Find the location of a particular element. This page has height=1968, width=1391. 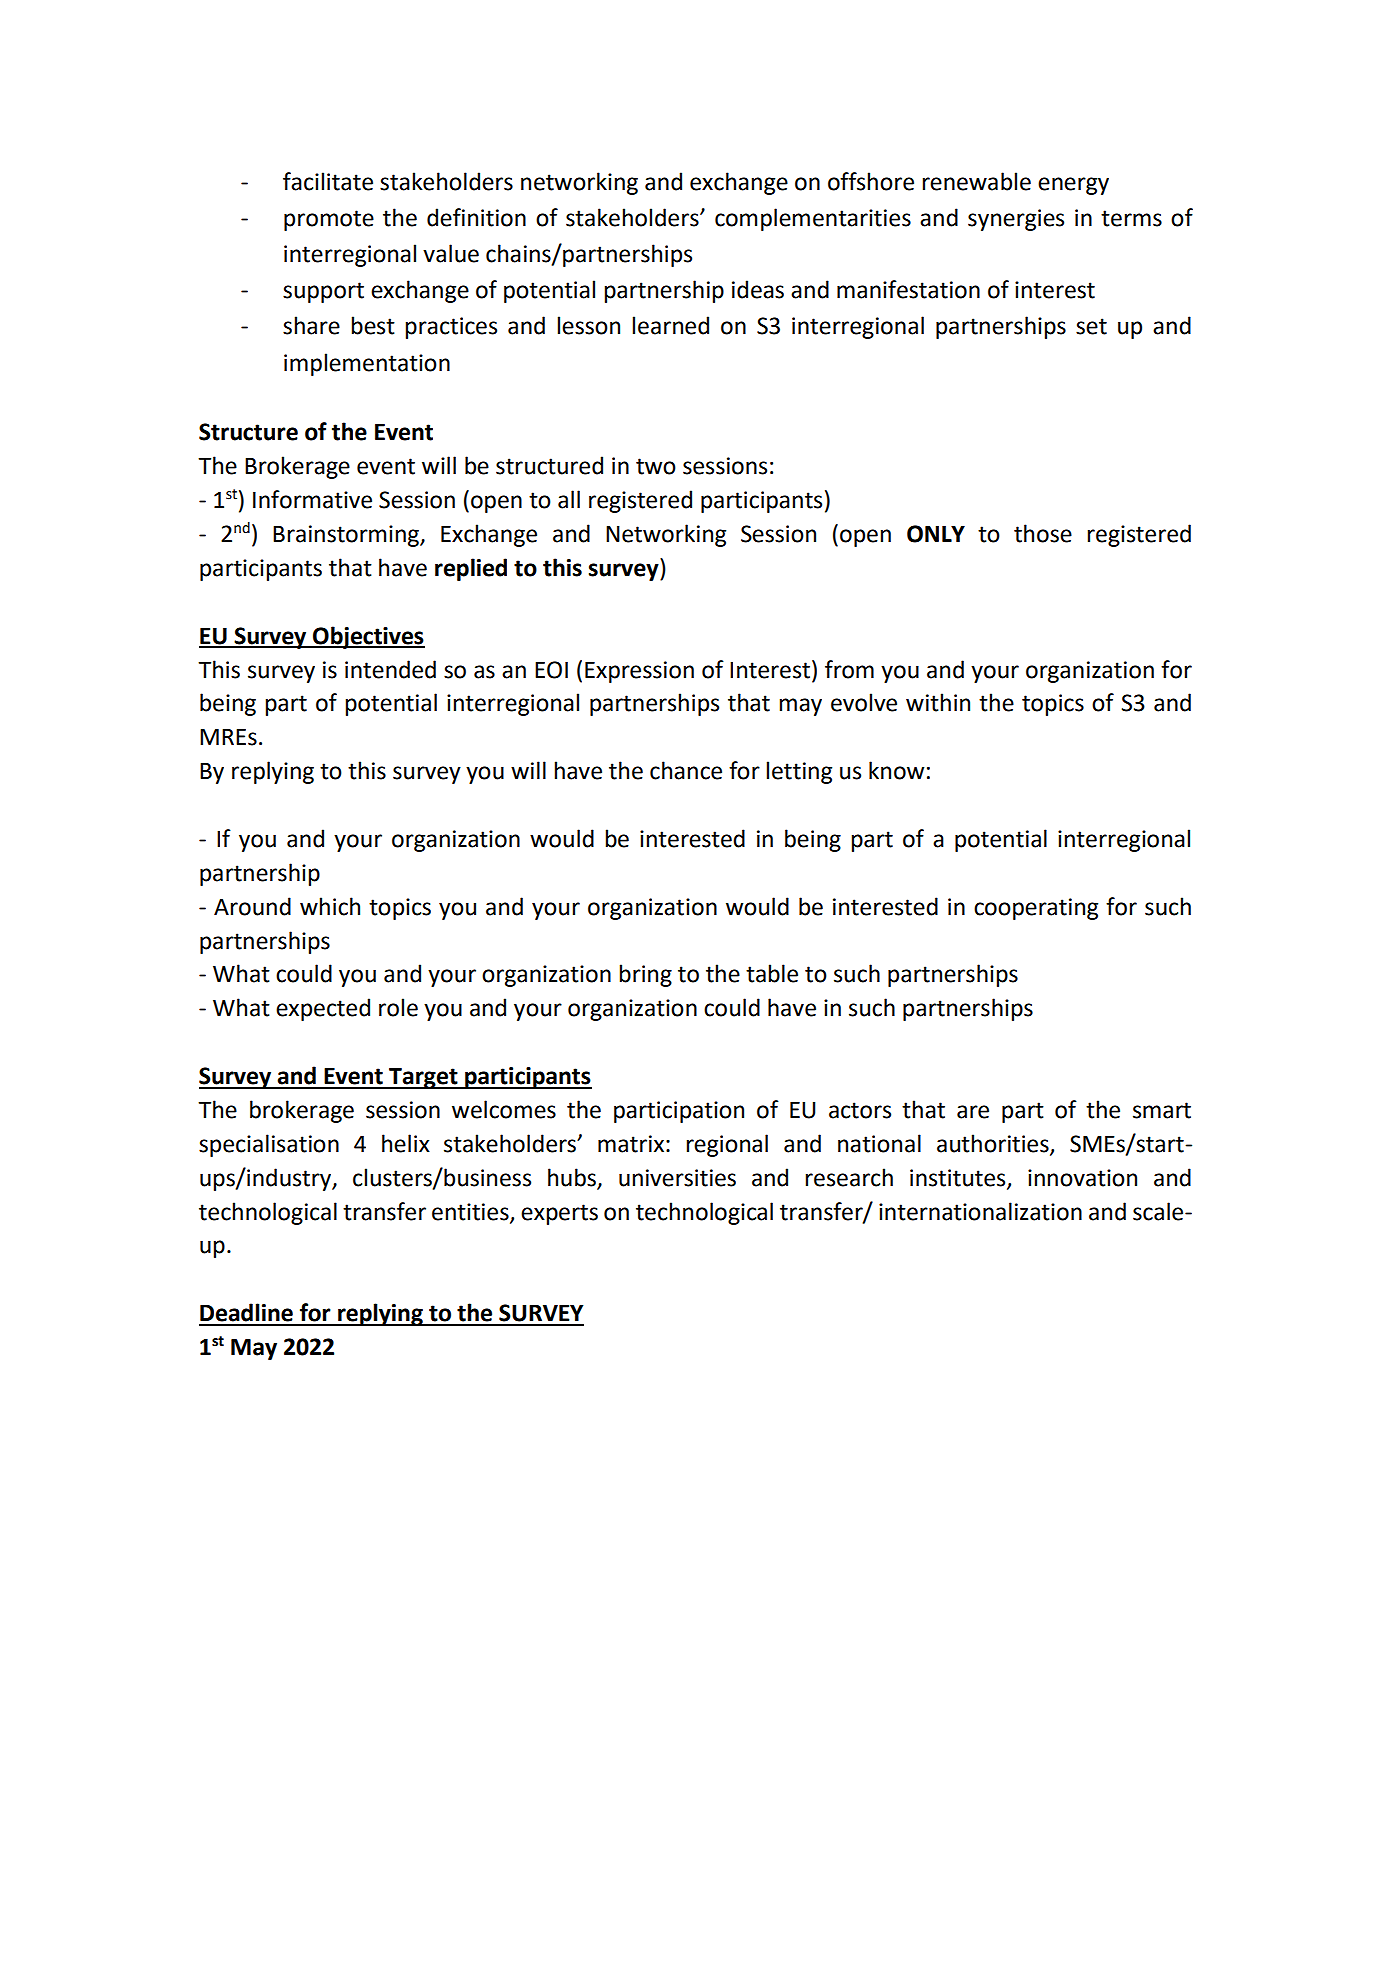

within is located at coordinates (938, 702).
